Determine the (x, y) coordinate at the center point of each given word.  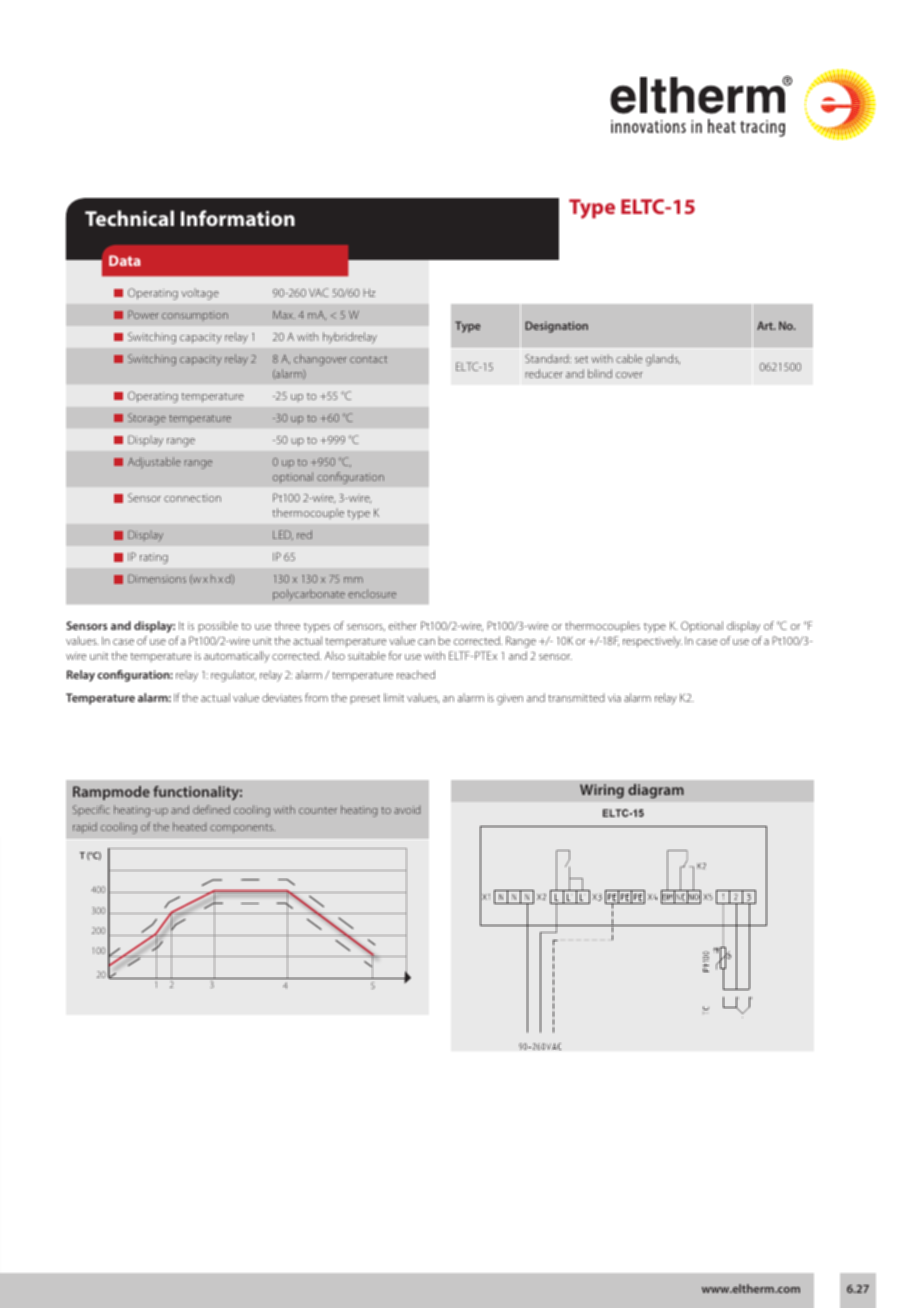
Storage (147, 419)
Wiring (602, 791)
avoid (407, 809)
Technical (129, 218)
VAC (319, 292)
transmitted (576, 697)
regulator (233, 676)
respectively (652, 642)
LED (283, 535)
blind (600, 373)
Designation (556, 327)
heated (189, 826)
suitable (367, 655)
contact (368, 359)
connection (192, 498)
